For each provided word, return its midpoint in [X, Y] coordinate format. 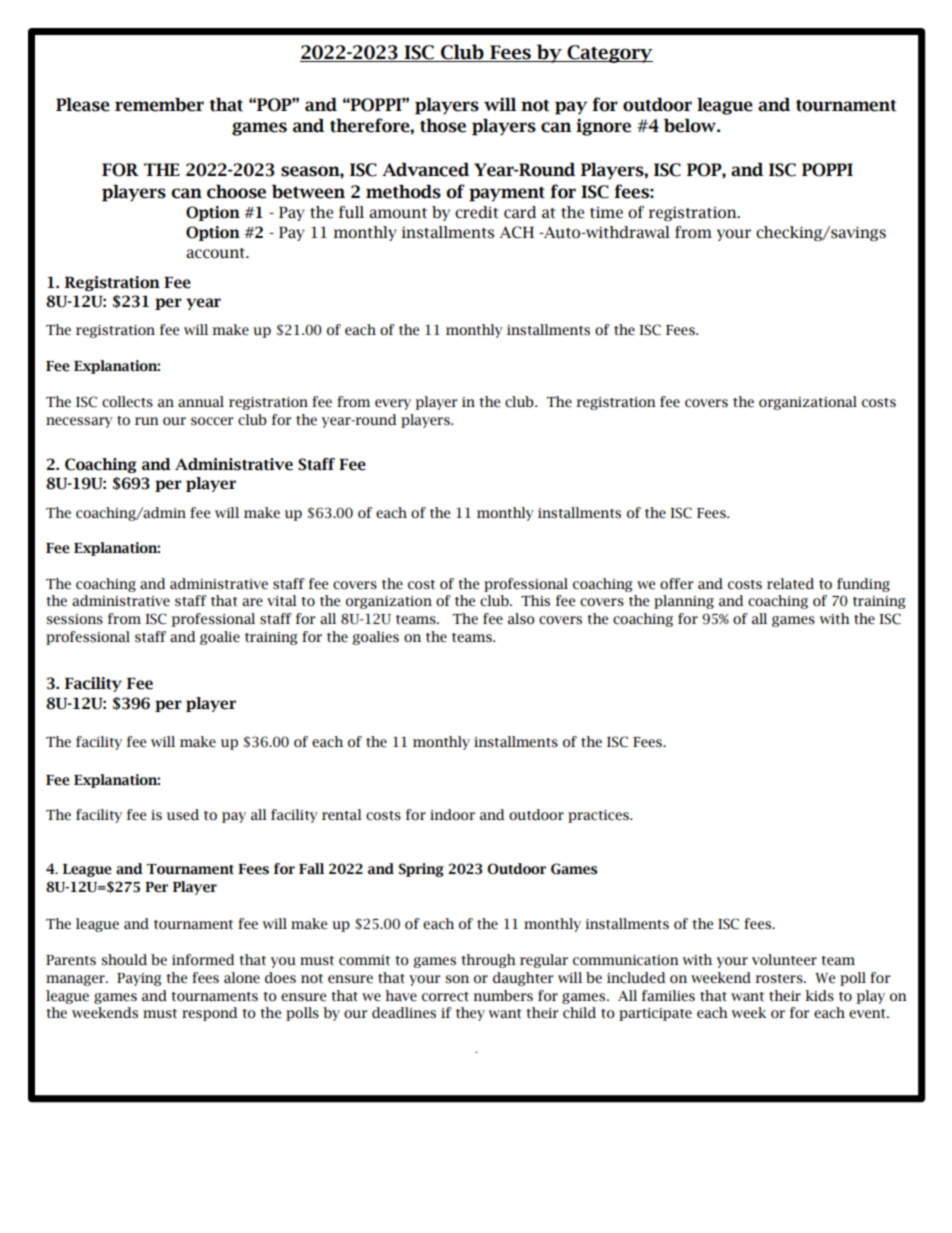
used [183, 815]
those [443, 126]
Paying [139, 979]
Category [609, 54]
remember [159, 105]
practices [599, 816]
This [535, 601]
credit [476, 212]
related [790, 584]
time [606, 213]
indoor [452, 815]
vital [282, 600]
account [216, 253]
